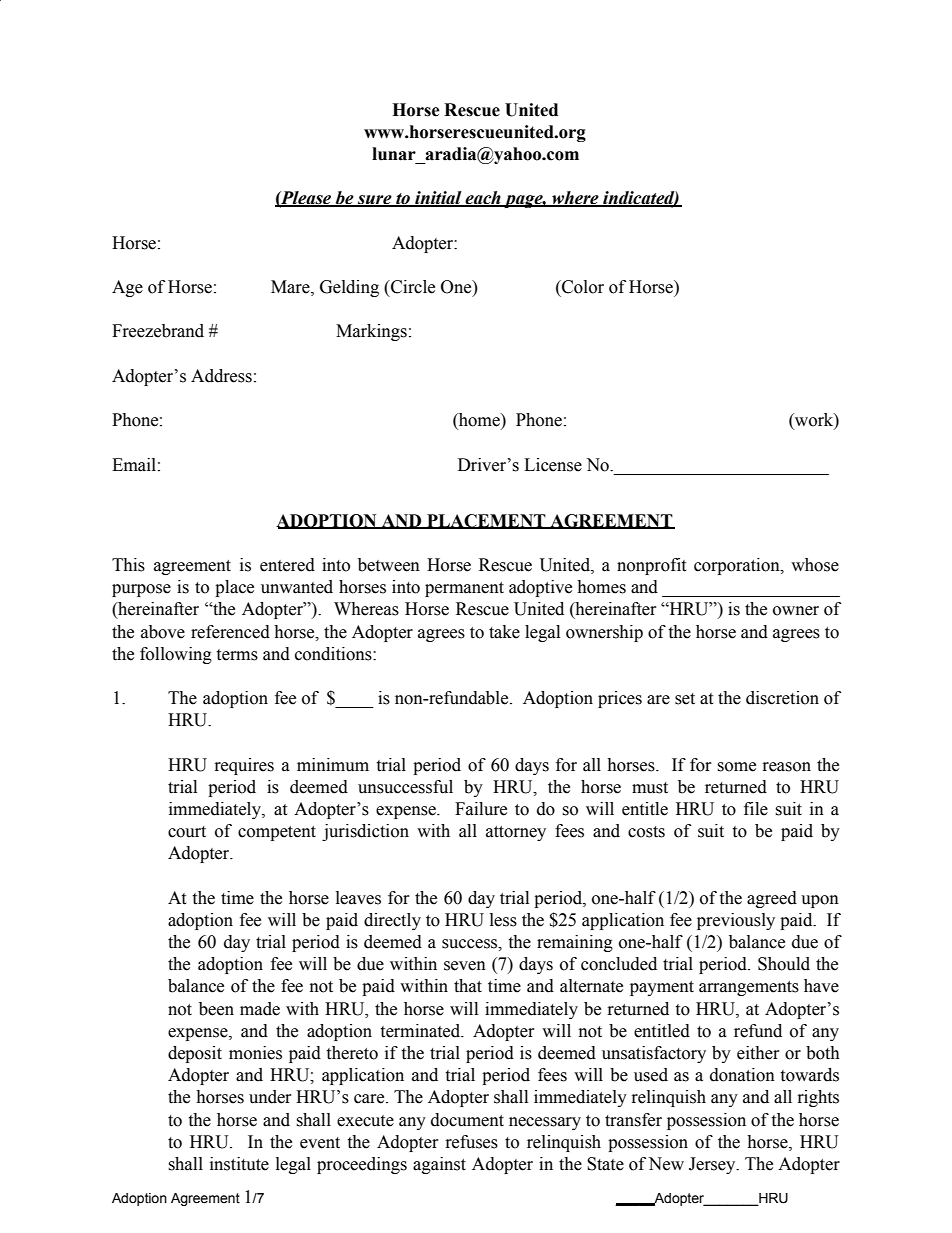 This page has height=1233, width=952. Describe the element at coordinates (481, 809) in the page. I see `Failure` at that location.
